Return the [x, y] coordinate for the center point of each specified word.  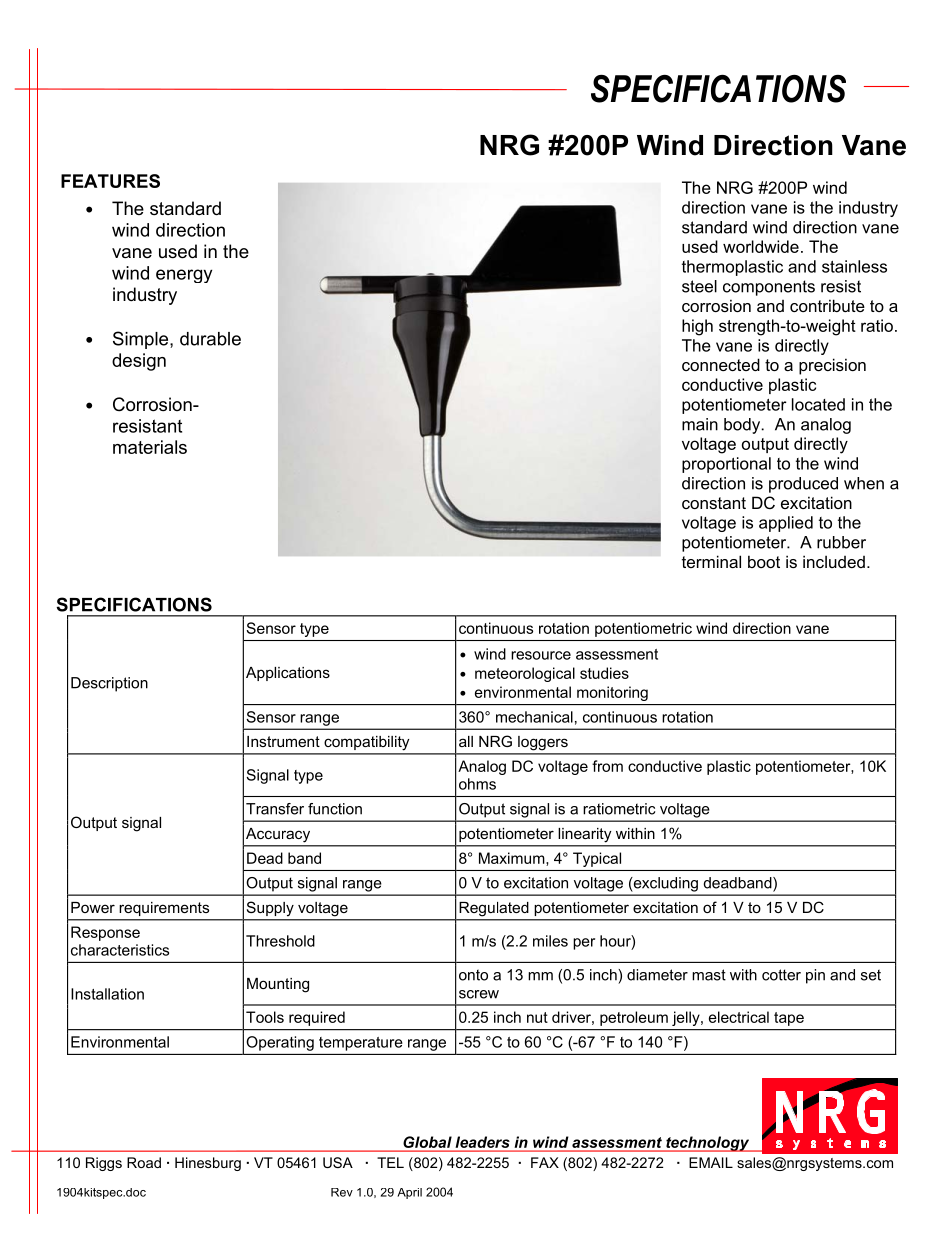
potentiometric [643, 629]
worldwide [761, 246]
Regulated [494, 909]
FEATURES [110, 181]
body [743, 426]
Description [109, 684]
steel [699, 286]
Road [144, 1162]
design [139, 362]
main [700, 424]
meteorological [525, 674]
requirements [164, 909]
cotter [781, 975]
